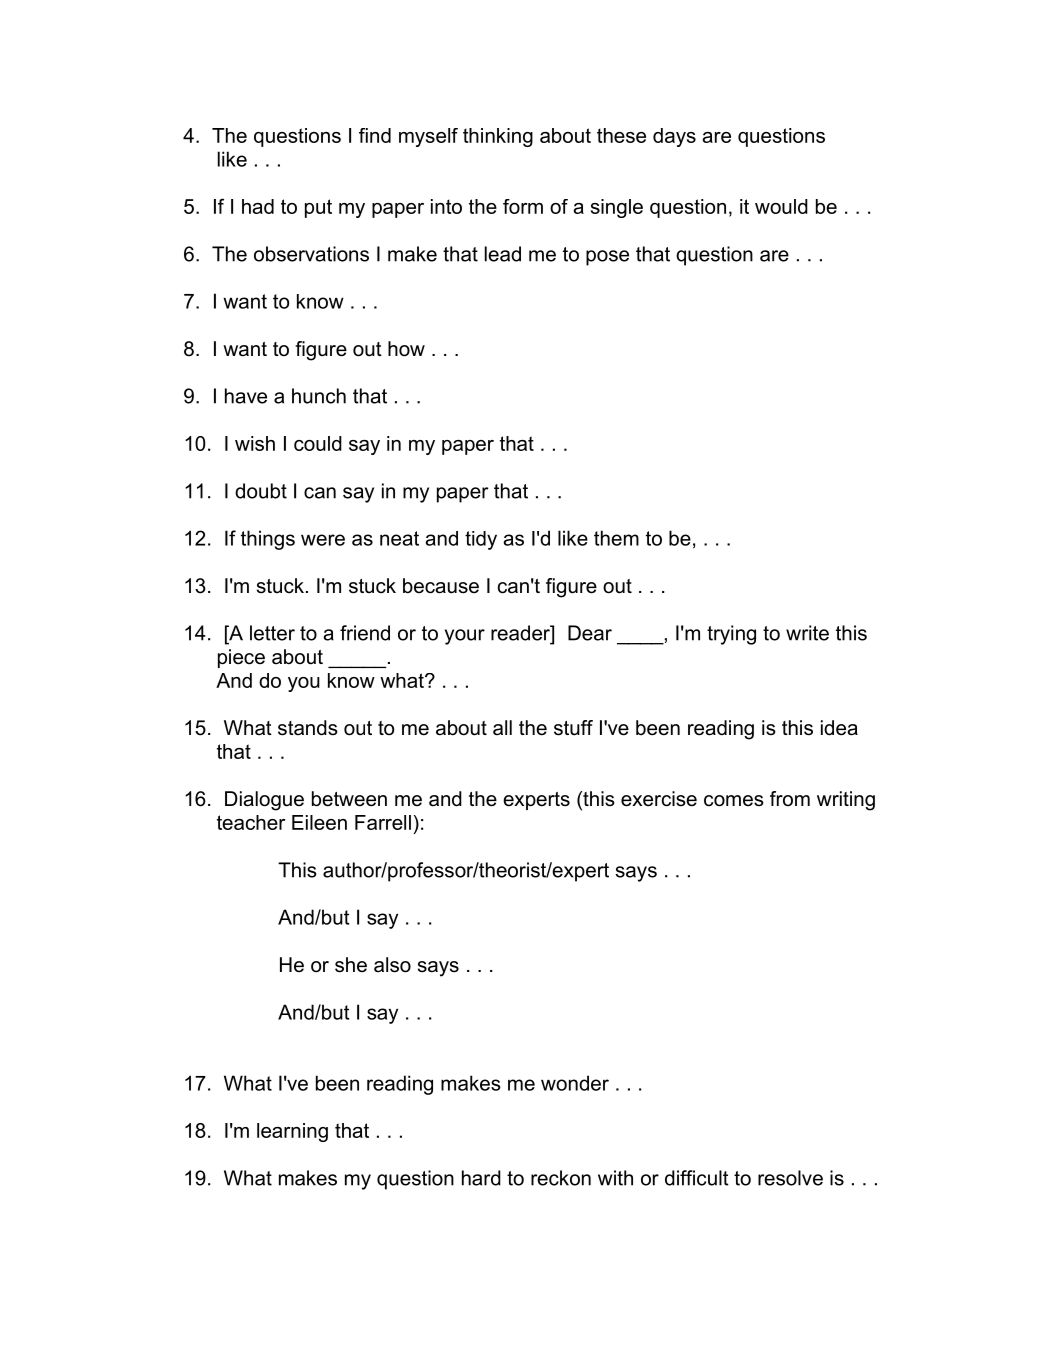  I want to click on put, so click(318, 208).
